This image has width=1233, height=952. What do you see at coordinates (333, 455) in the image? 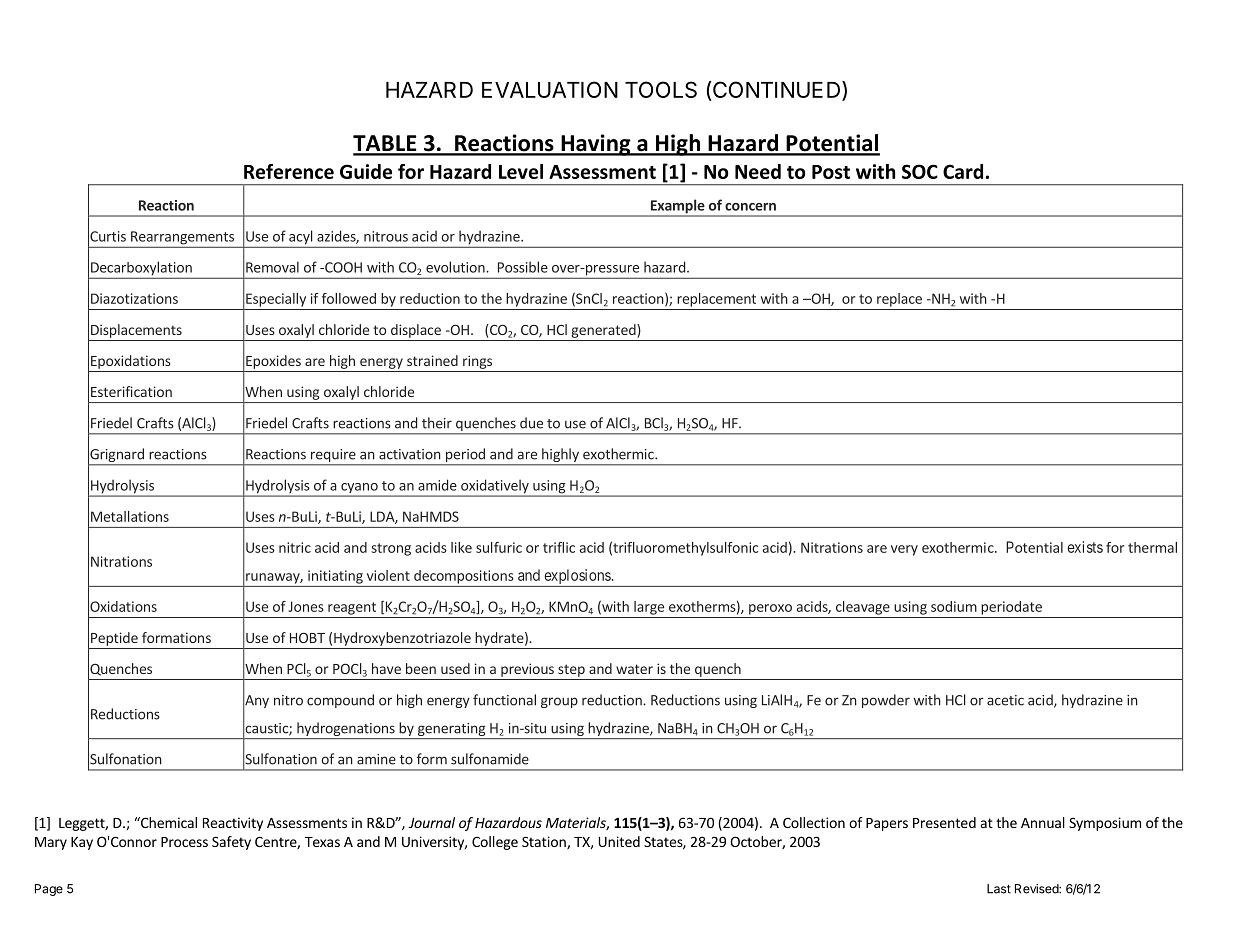
I see `require` at bounding box center [333, 455].
